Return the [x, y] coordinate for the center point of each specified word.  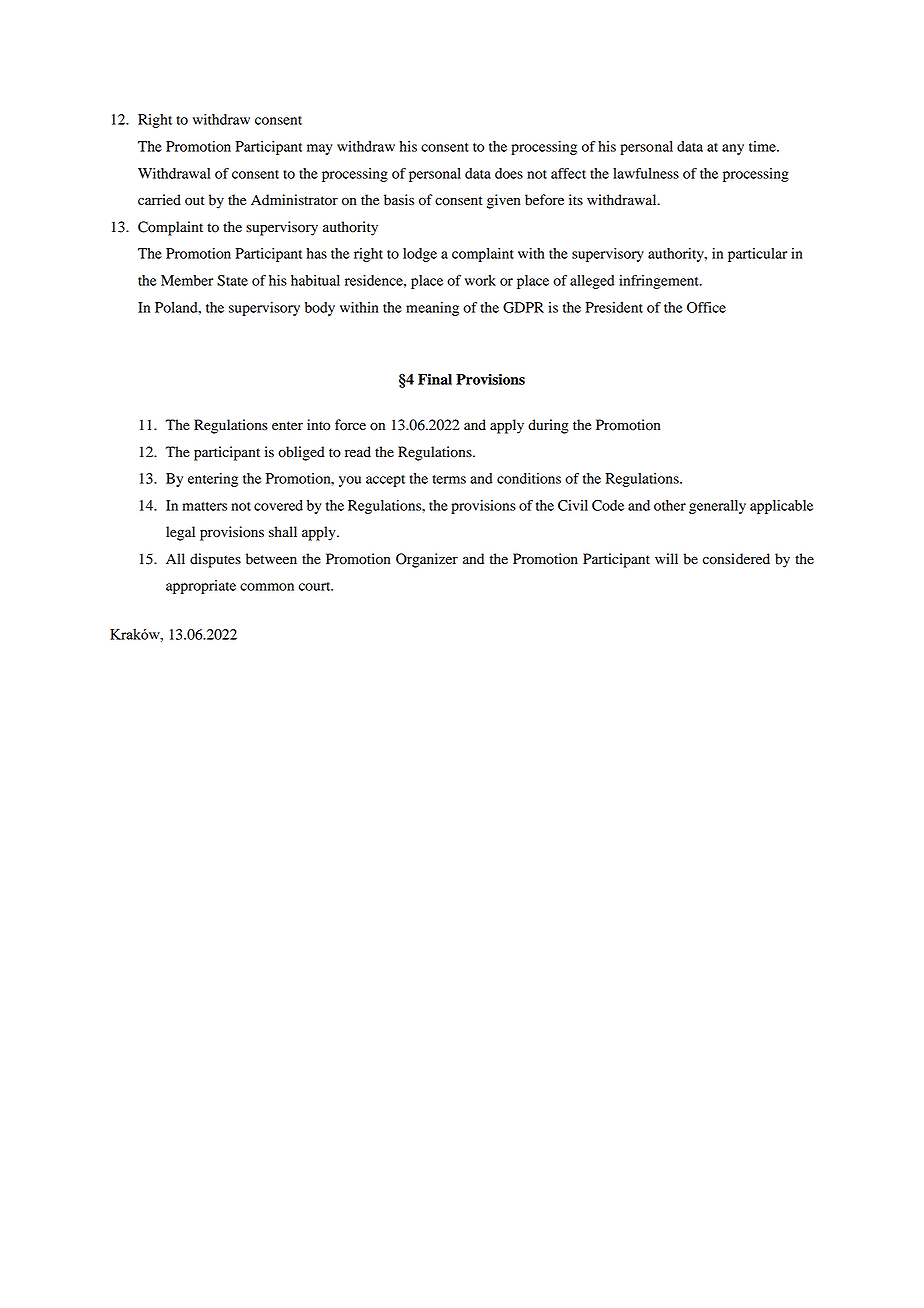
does [509, 173]
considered [736, 559]
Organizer [427, 560]
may [320, 149]
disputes [215, 560]
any [733, 149]
